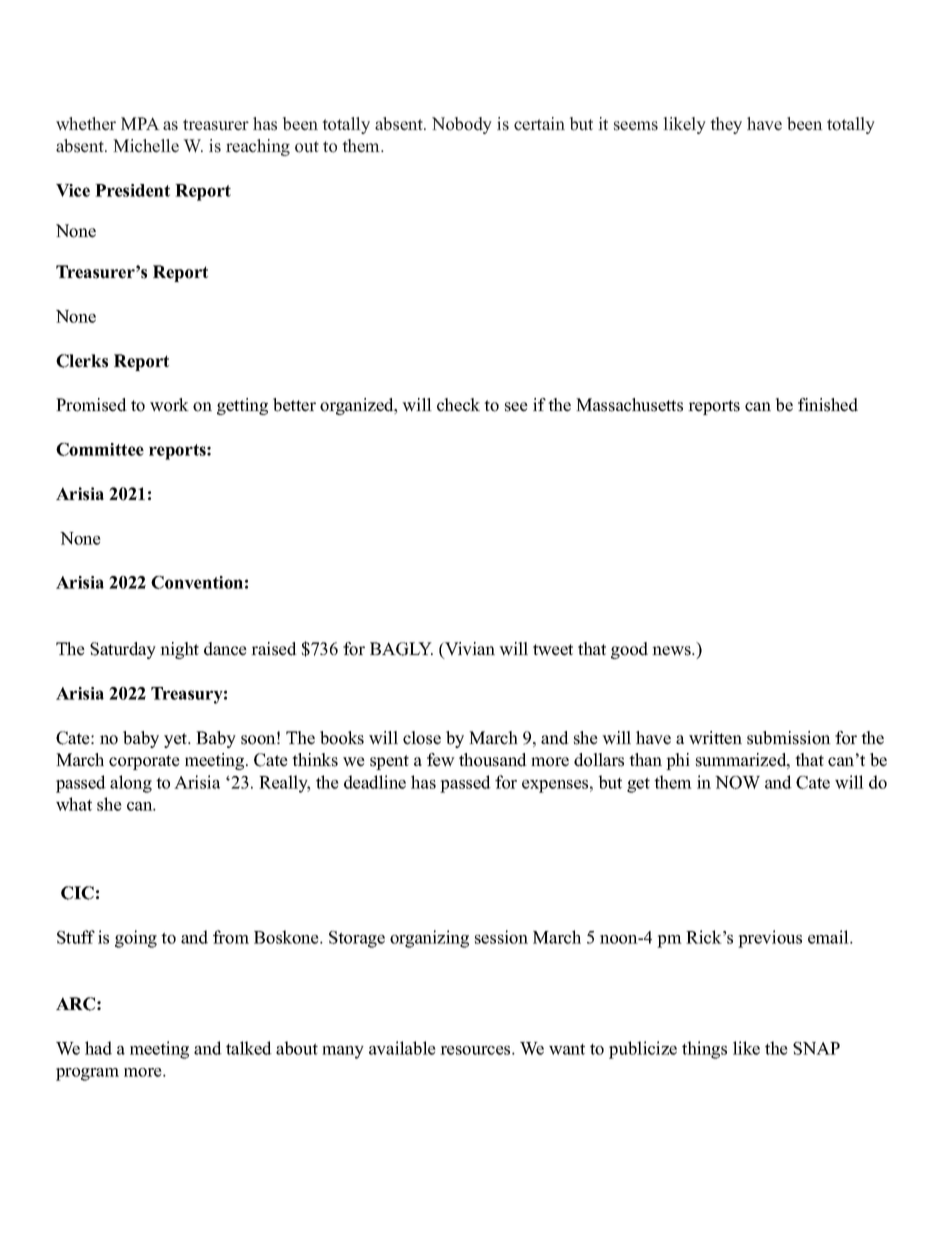 The image size is (952, 1233). What do you see at coordinates (177, 740) in the screenshot?
I see `yet` at bounding box center [177, 740].
